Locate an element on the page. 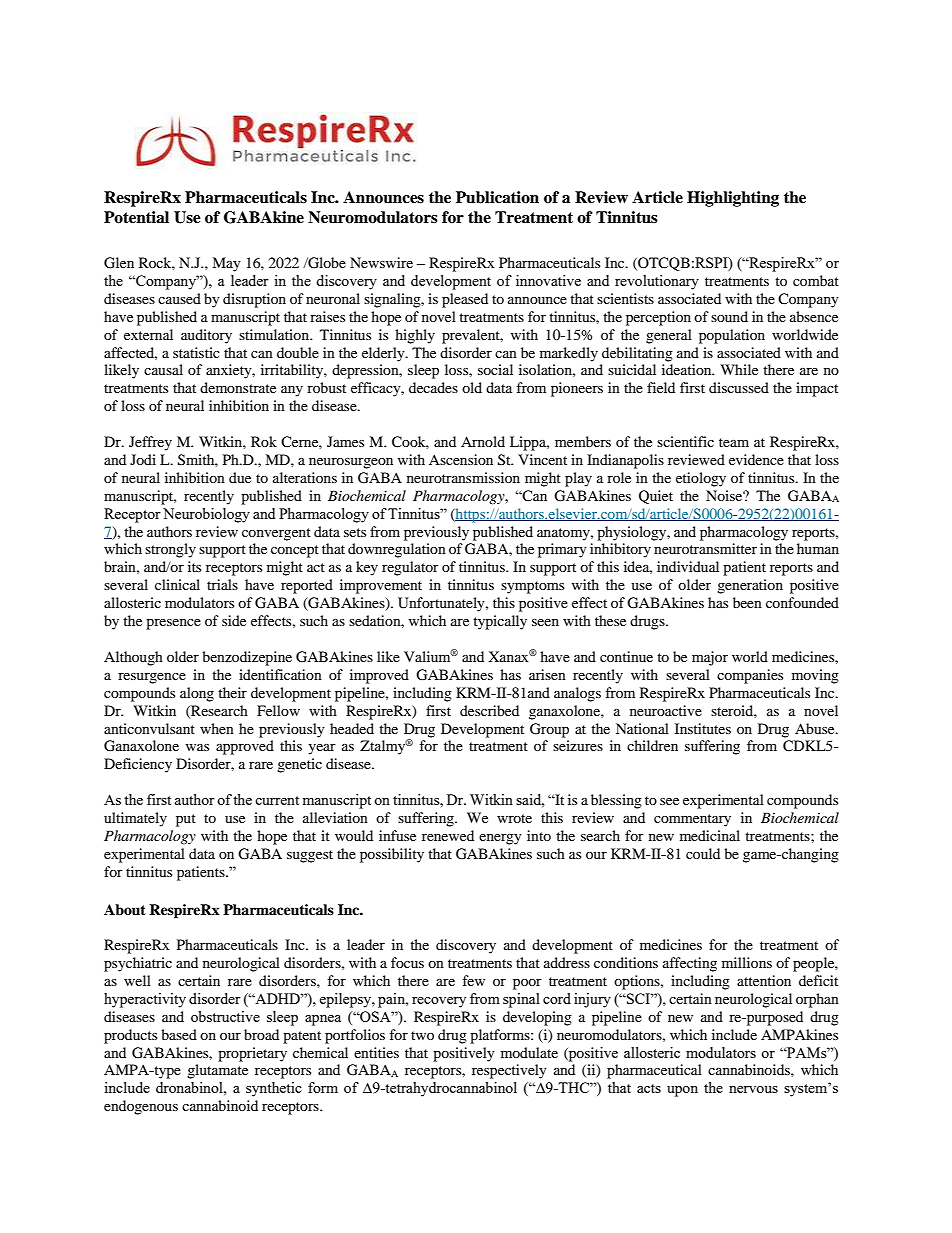  nervous is located at coordinates (753, 1089).
